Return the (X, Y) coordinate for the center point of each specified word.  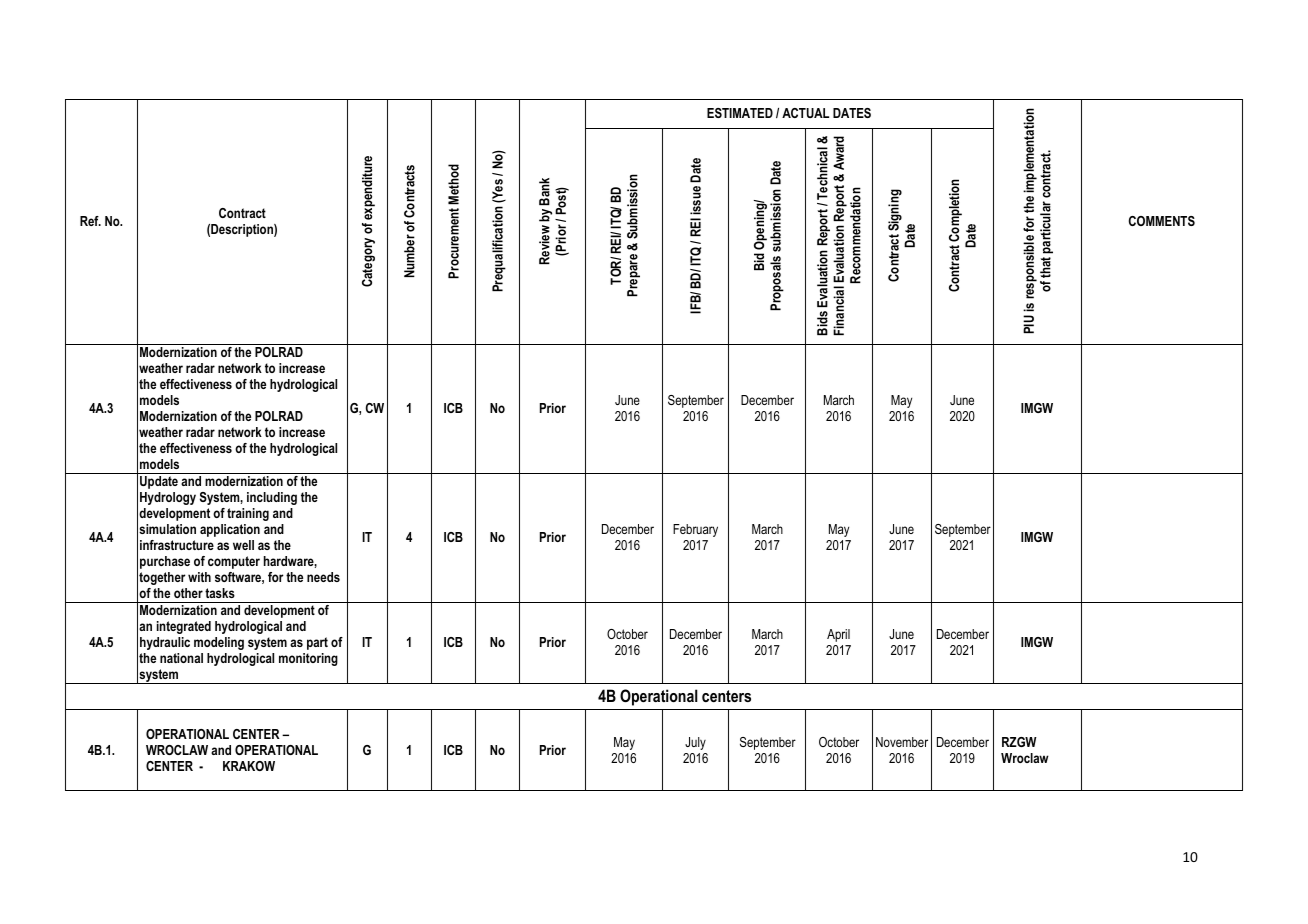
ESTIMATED (740, 113)
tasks (220, 593)
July (695, 743)
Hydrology (168, 498)
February (695, 530)
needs (323, 577)
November (902, 742)
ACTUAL (805, 113)
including (272, 498)
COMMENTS (1162, 221)
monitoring (308, 659)
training (248, 514)
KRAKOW (249, 766)
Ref (90, 221)
